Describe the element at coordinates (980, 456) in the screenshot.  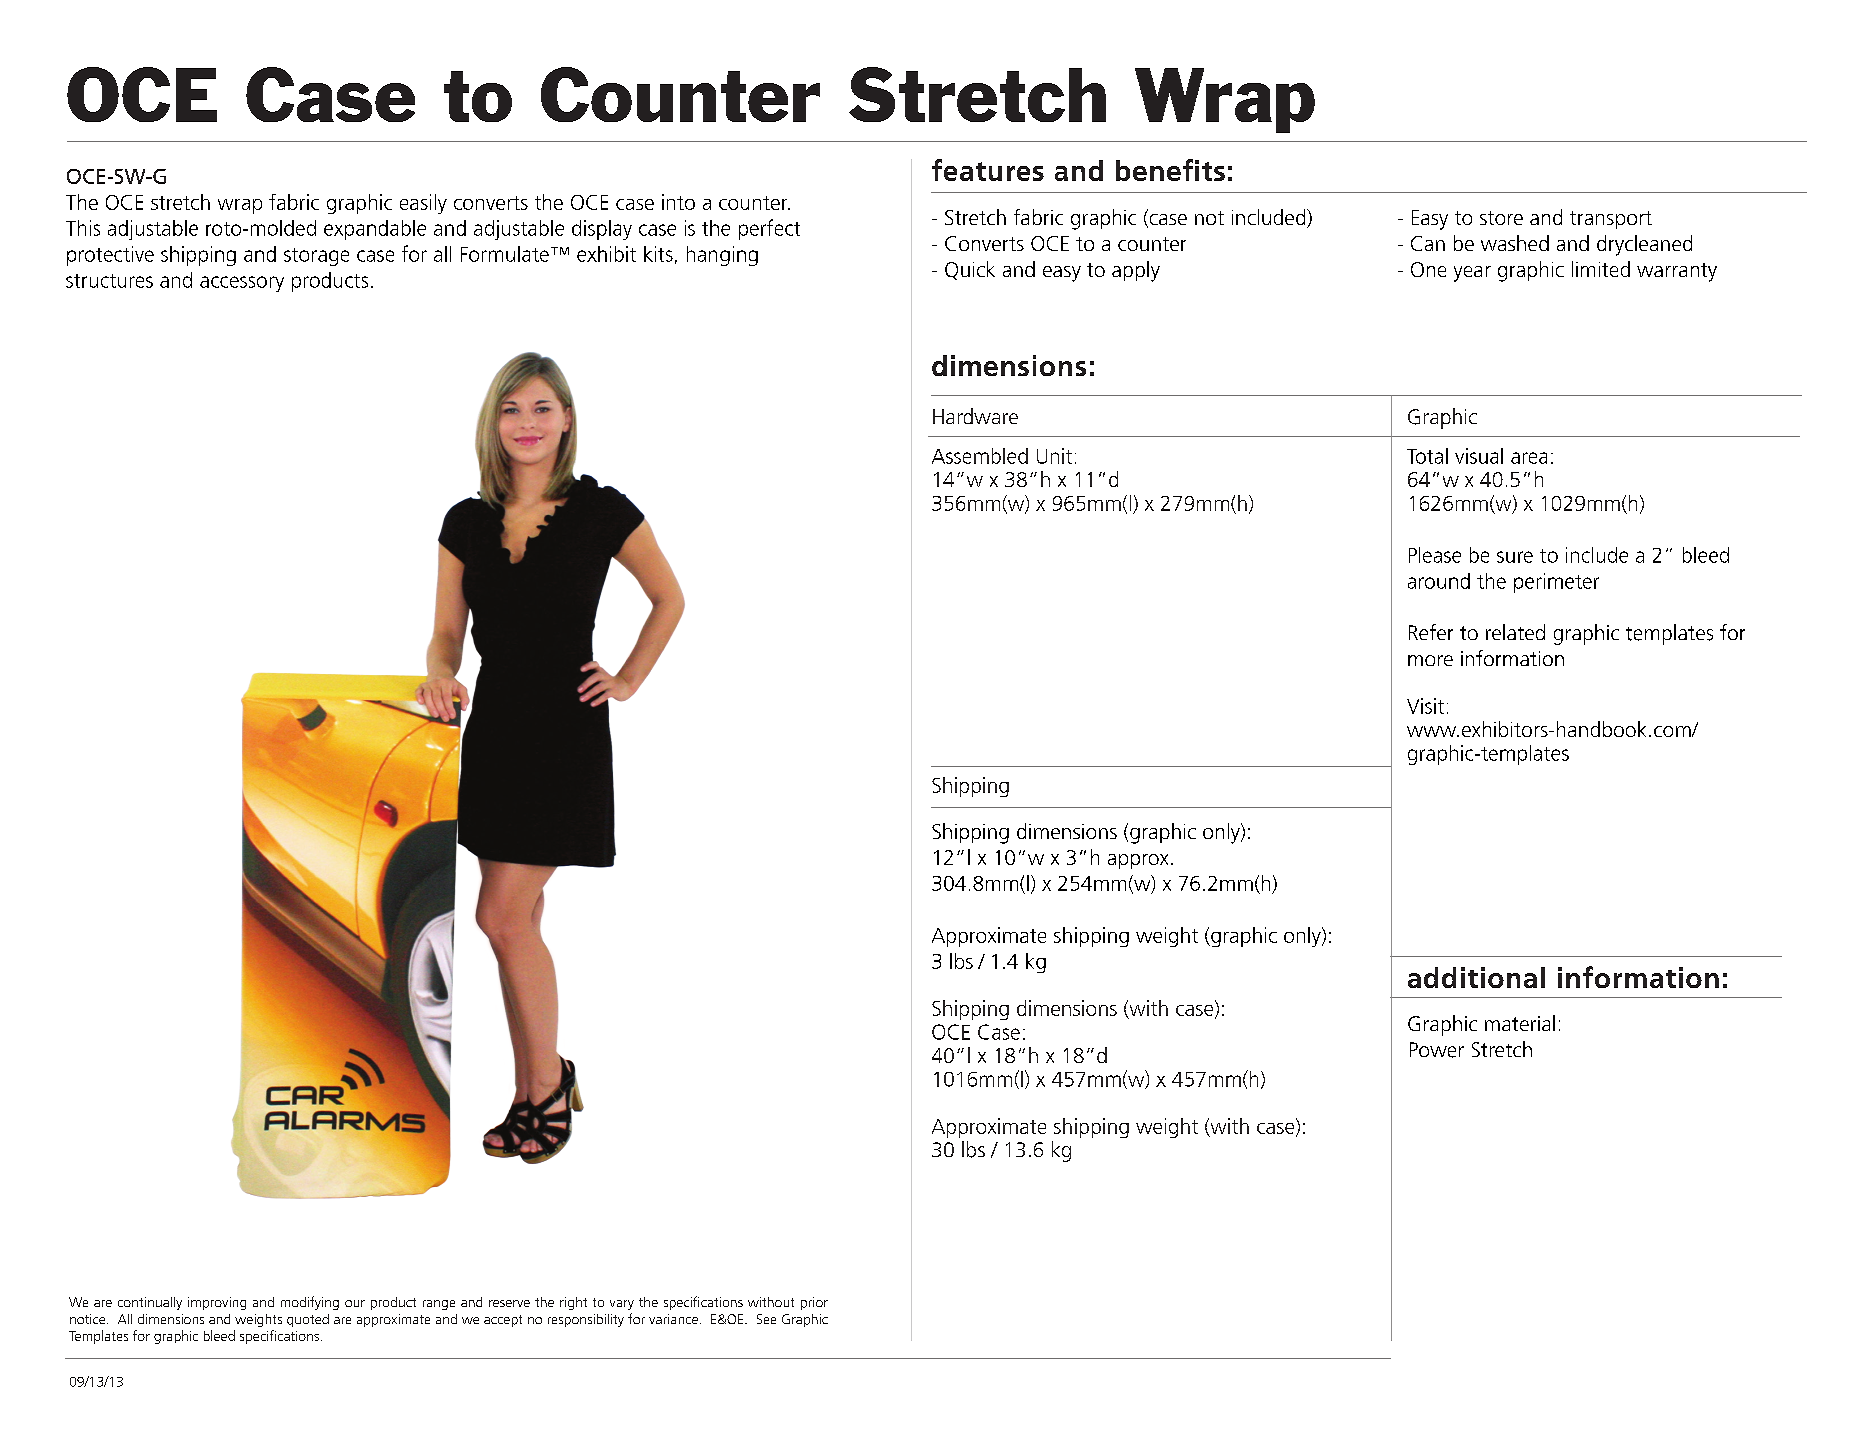
I see `Assembled` at that location.
